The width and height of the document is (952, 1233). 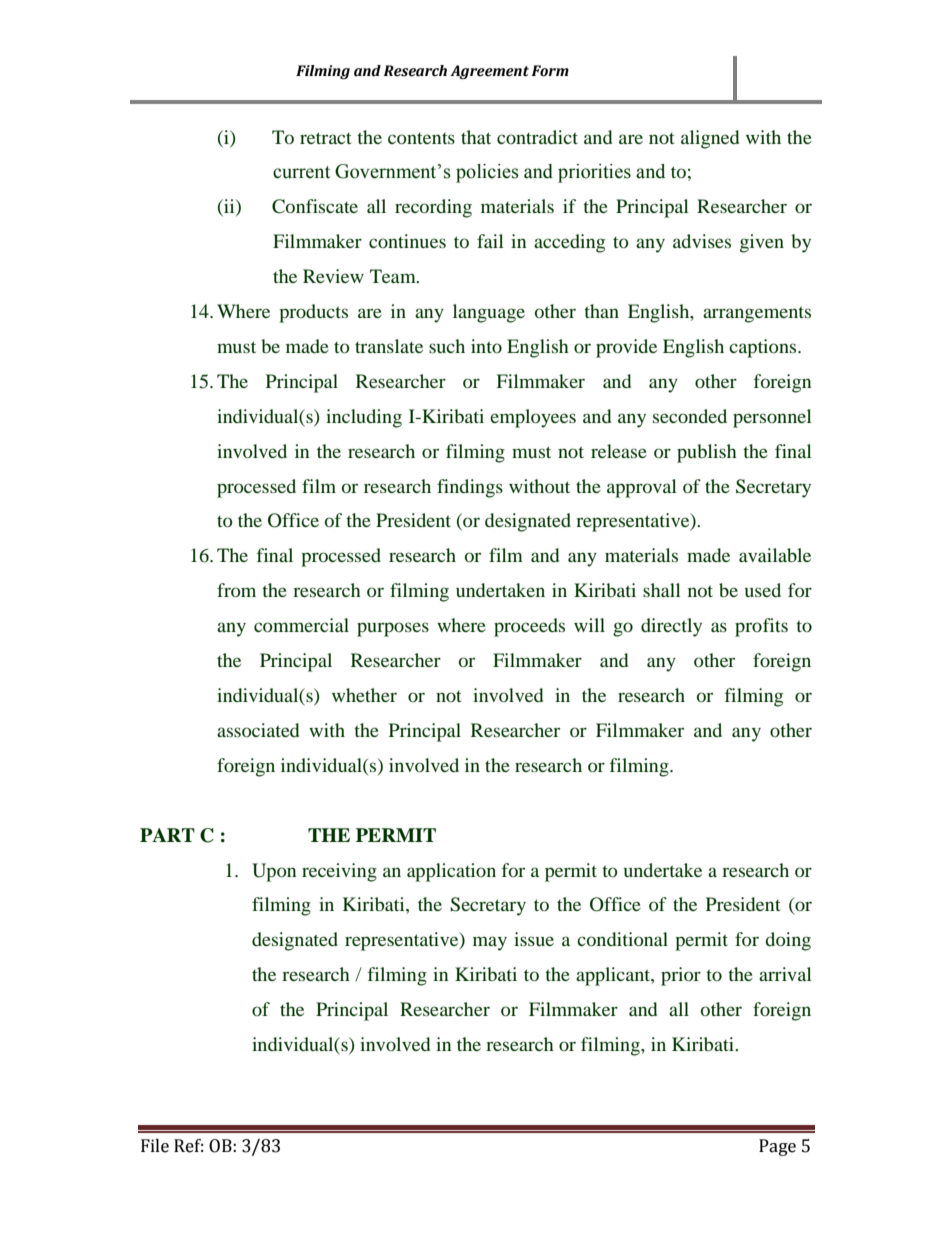 I want to click on Ref, so click(x=188, y=1146).
